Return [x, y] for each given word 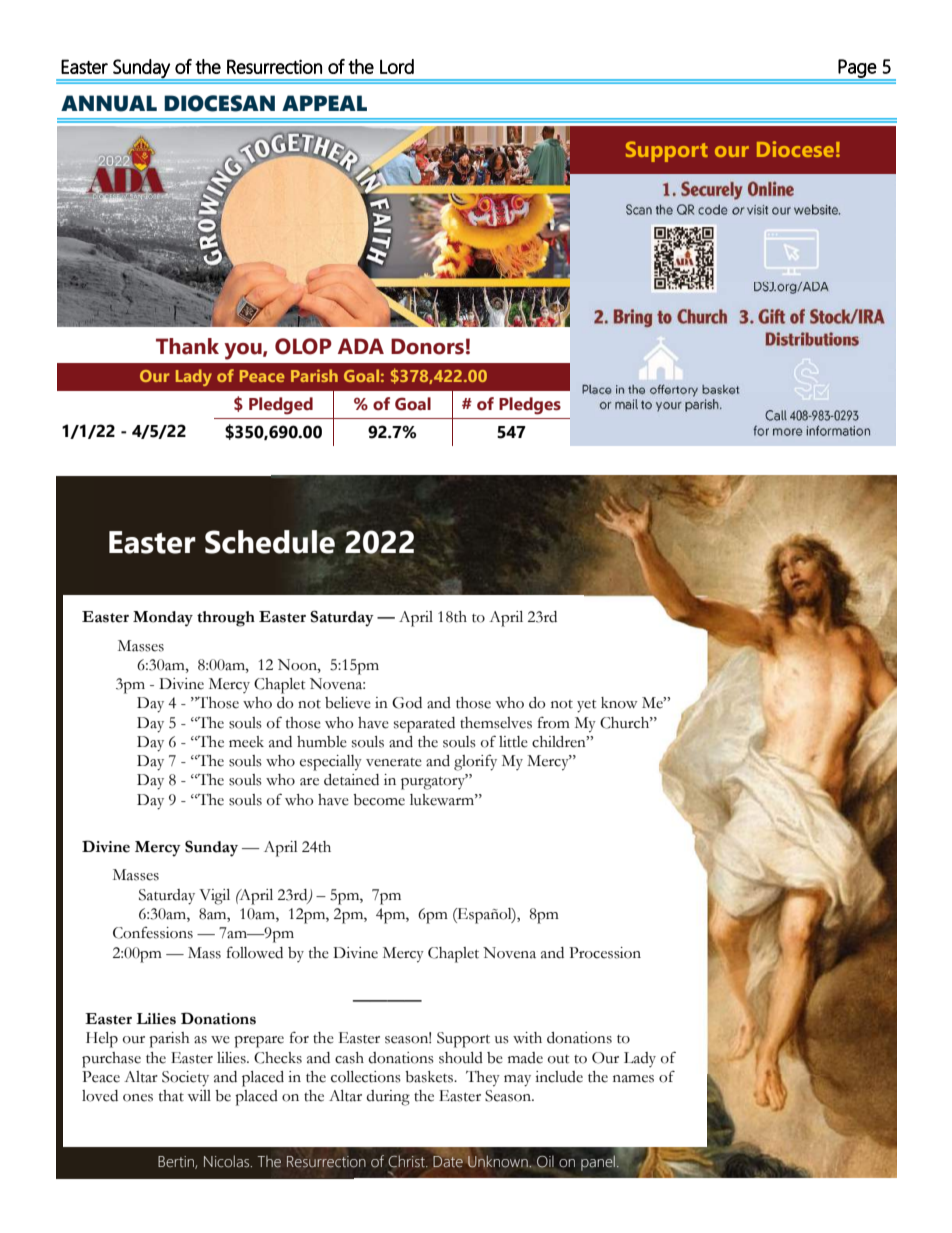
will [199, 1095]
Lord [397, 66]
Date [448, 1161]
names [633, 1079]
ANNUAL [109, 103]
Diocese [795, 149]
